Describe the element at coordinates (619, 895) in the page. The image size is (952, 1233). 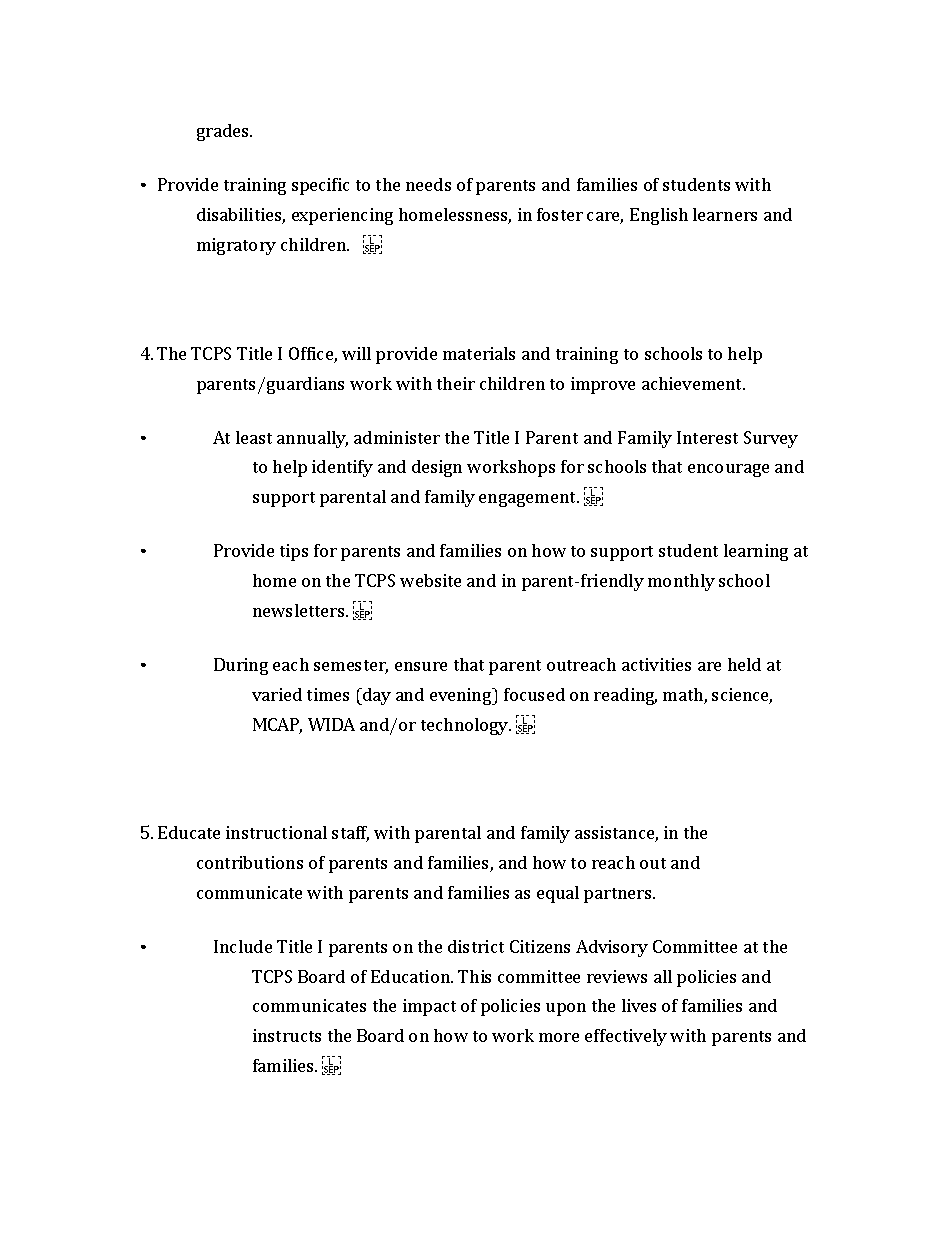
I see `partners` at that location.
